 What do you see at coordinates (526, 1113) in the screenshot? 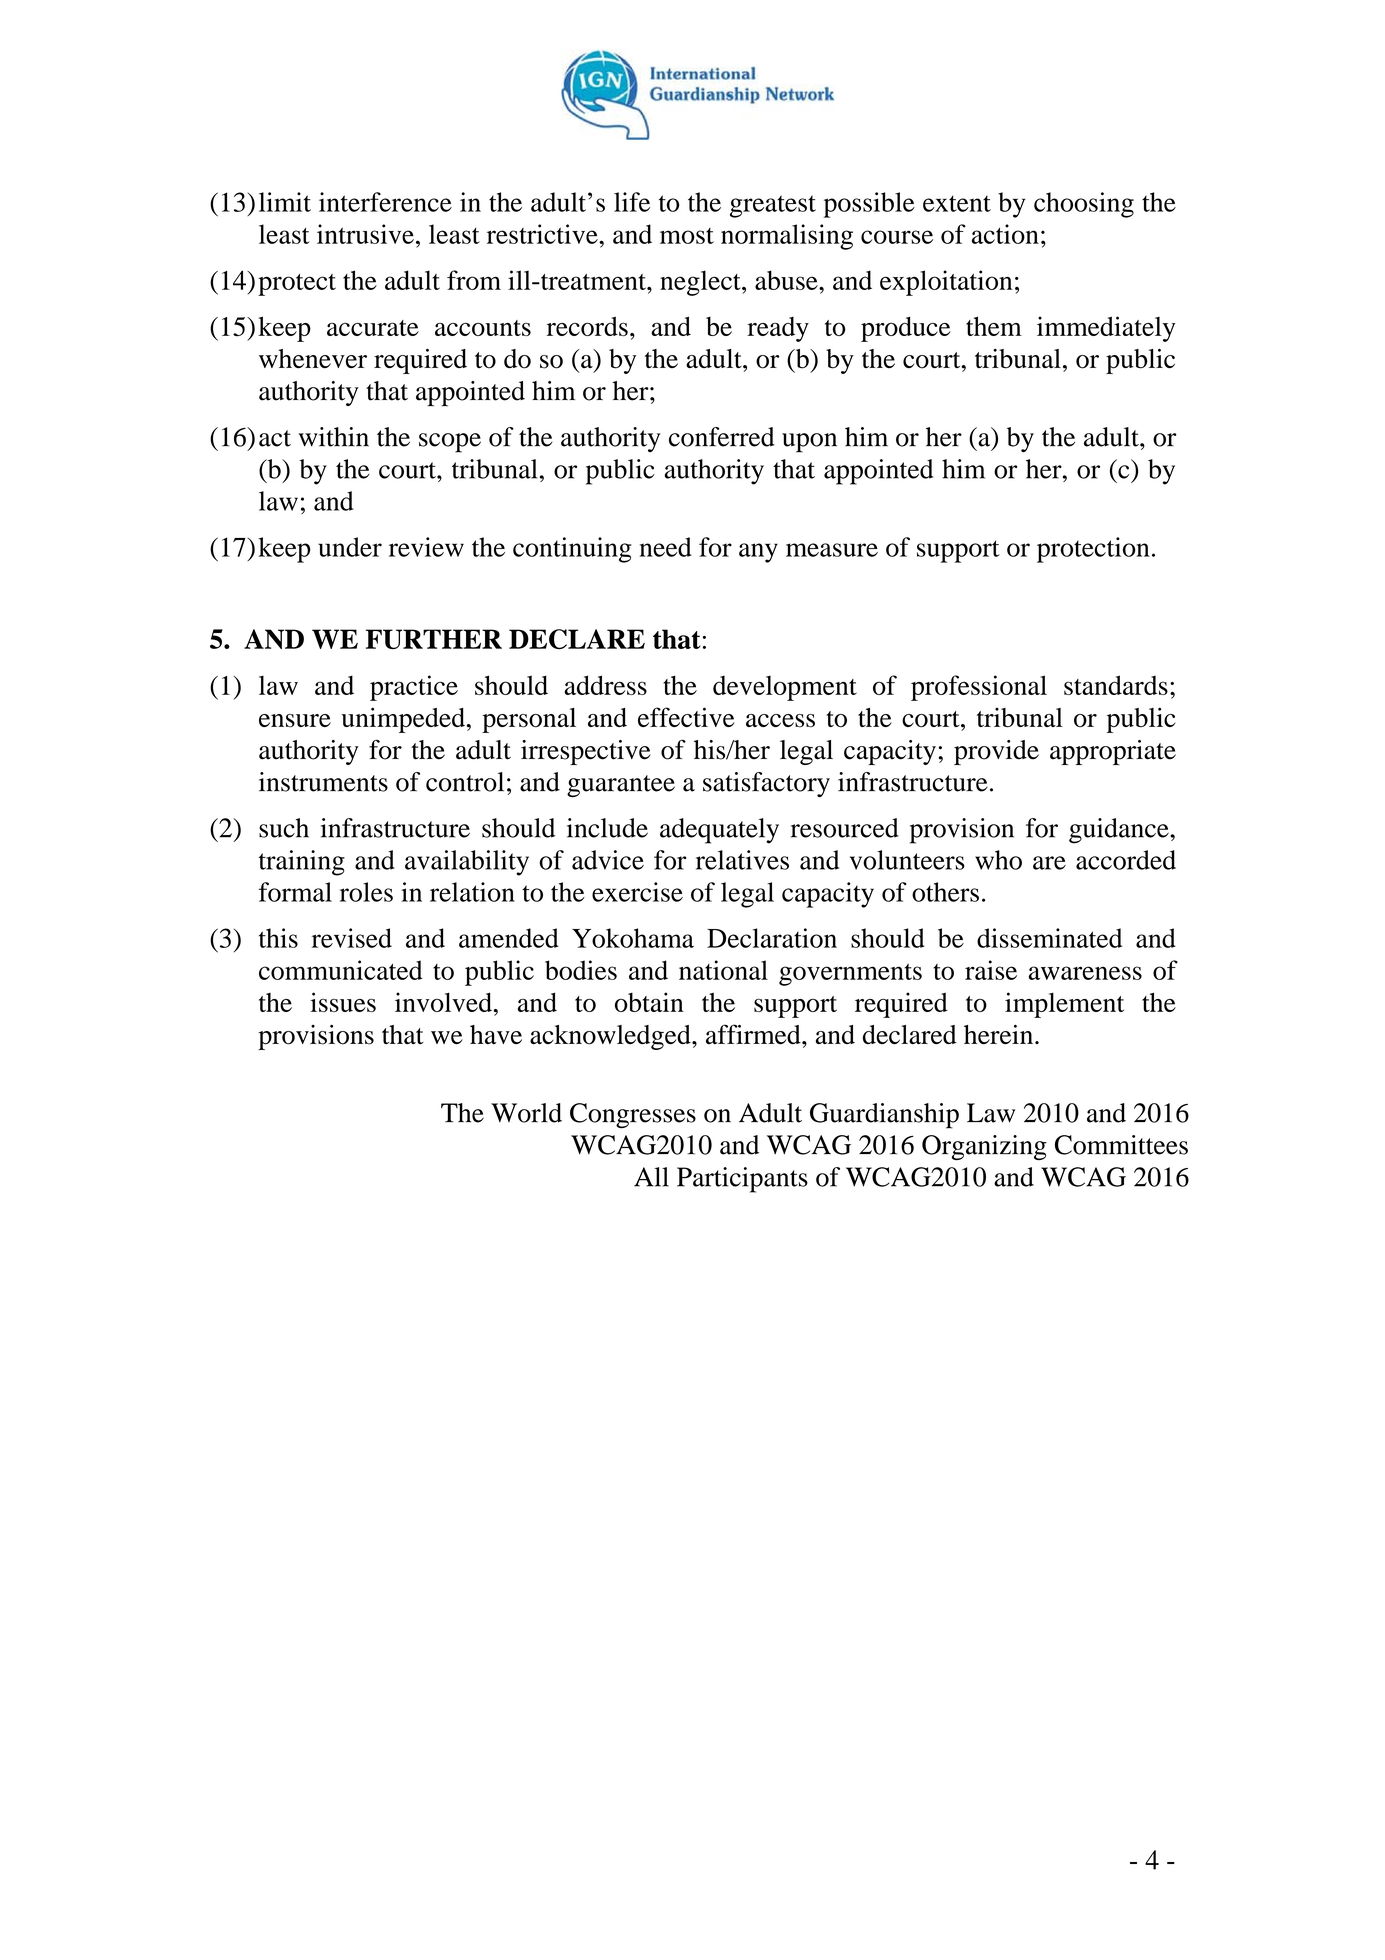
I see `World` at bounding box center [526, 1113].
